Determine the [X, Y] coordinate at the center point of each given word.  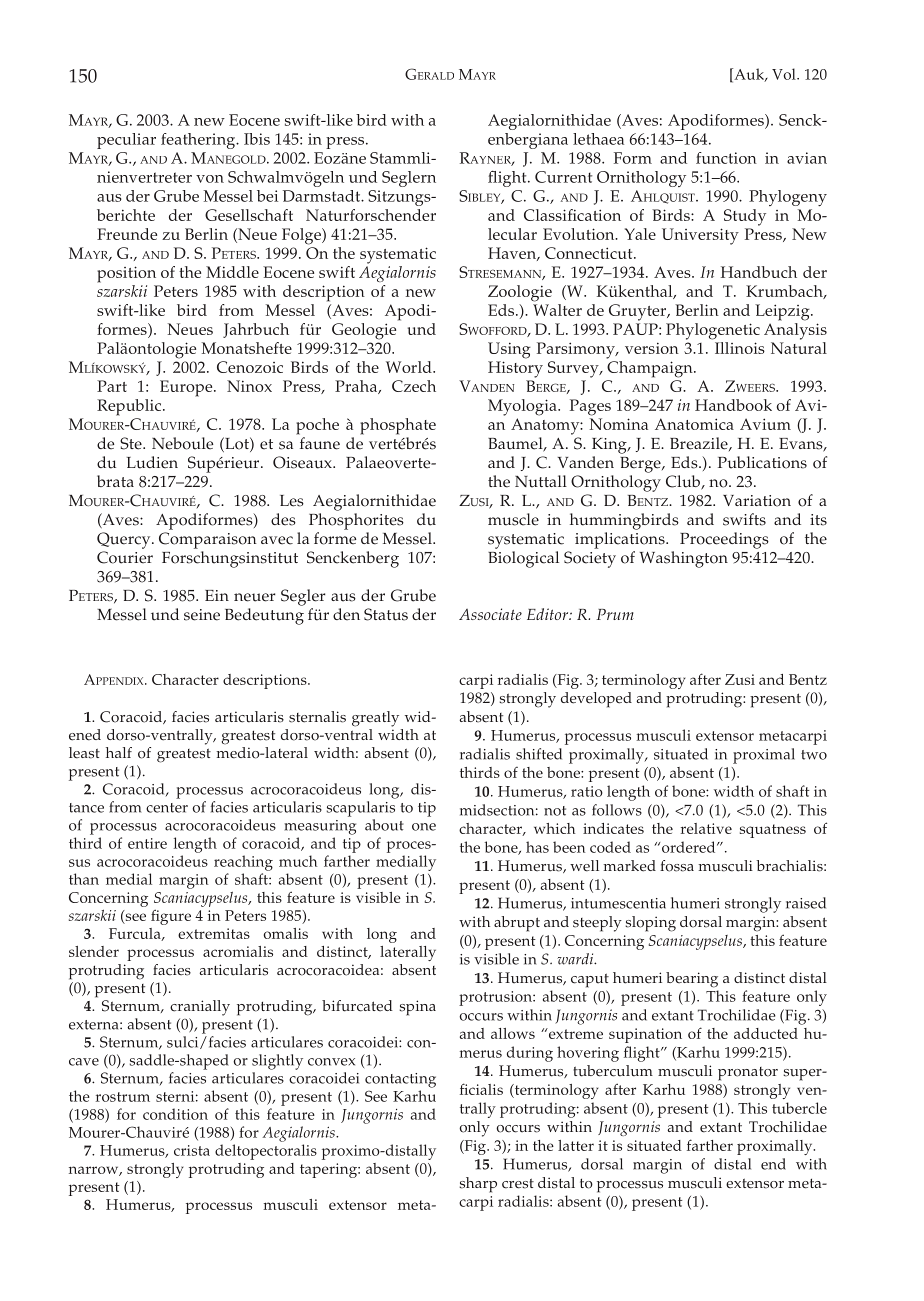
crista [192, 1150]
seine [202, 615]
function [726, 158]
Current [563, 177]
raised [806, 903]
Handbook [733, 405]
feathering [199, 141]
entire [147, 843]
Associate [490, 614]
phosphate [398, 426]
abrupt [517, 924]
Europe [187, 388]
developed [596, 700]
